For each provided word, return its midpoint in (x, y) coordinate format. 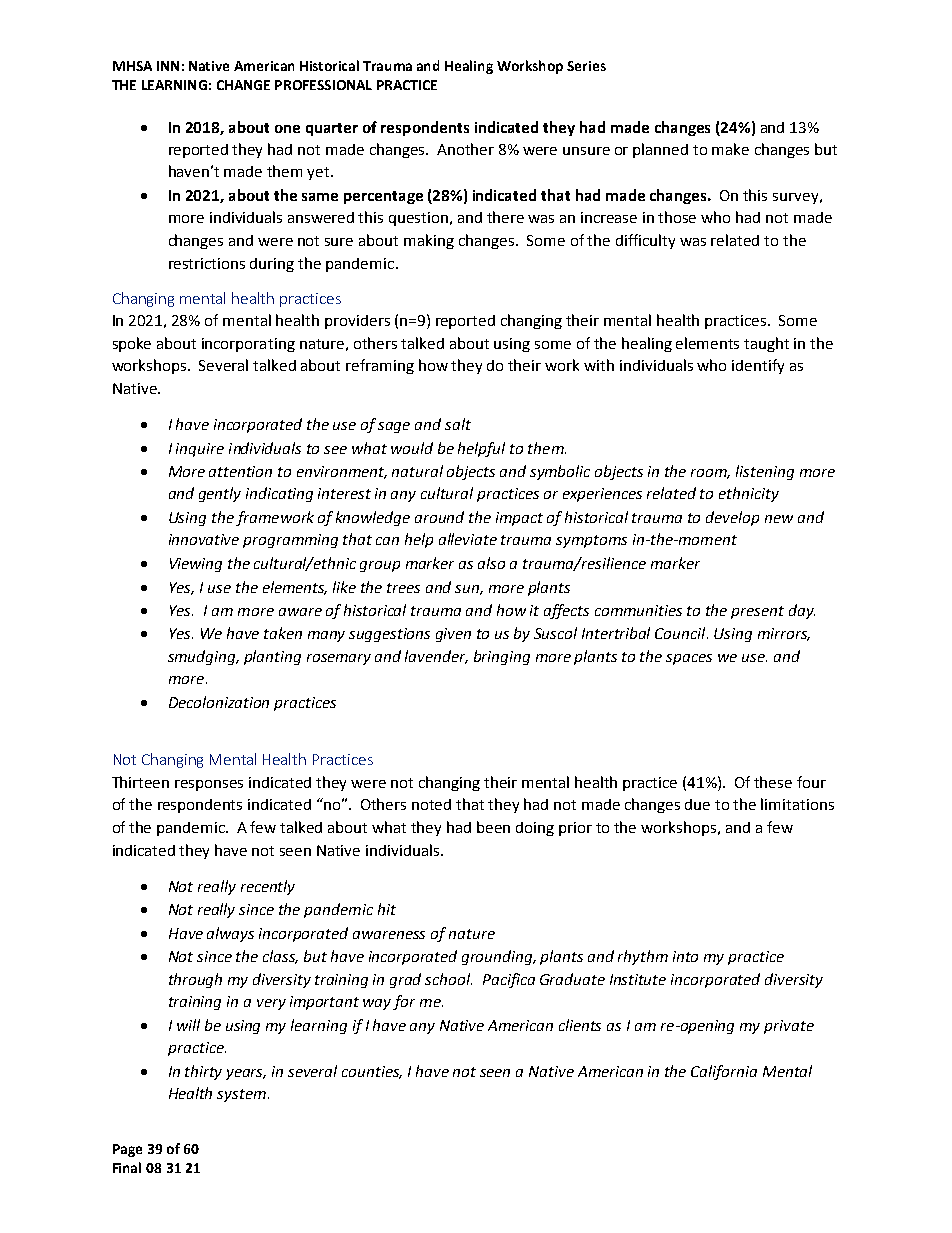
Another (465, 149)
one (287, 129)
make (730, 149)
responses (209, 785)
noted (431, 804)
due (697, 804)
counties (372, 1072)
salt (458, 424)
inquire (200, 450)
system (241, 1095)
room (710, 474)
